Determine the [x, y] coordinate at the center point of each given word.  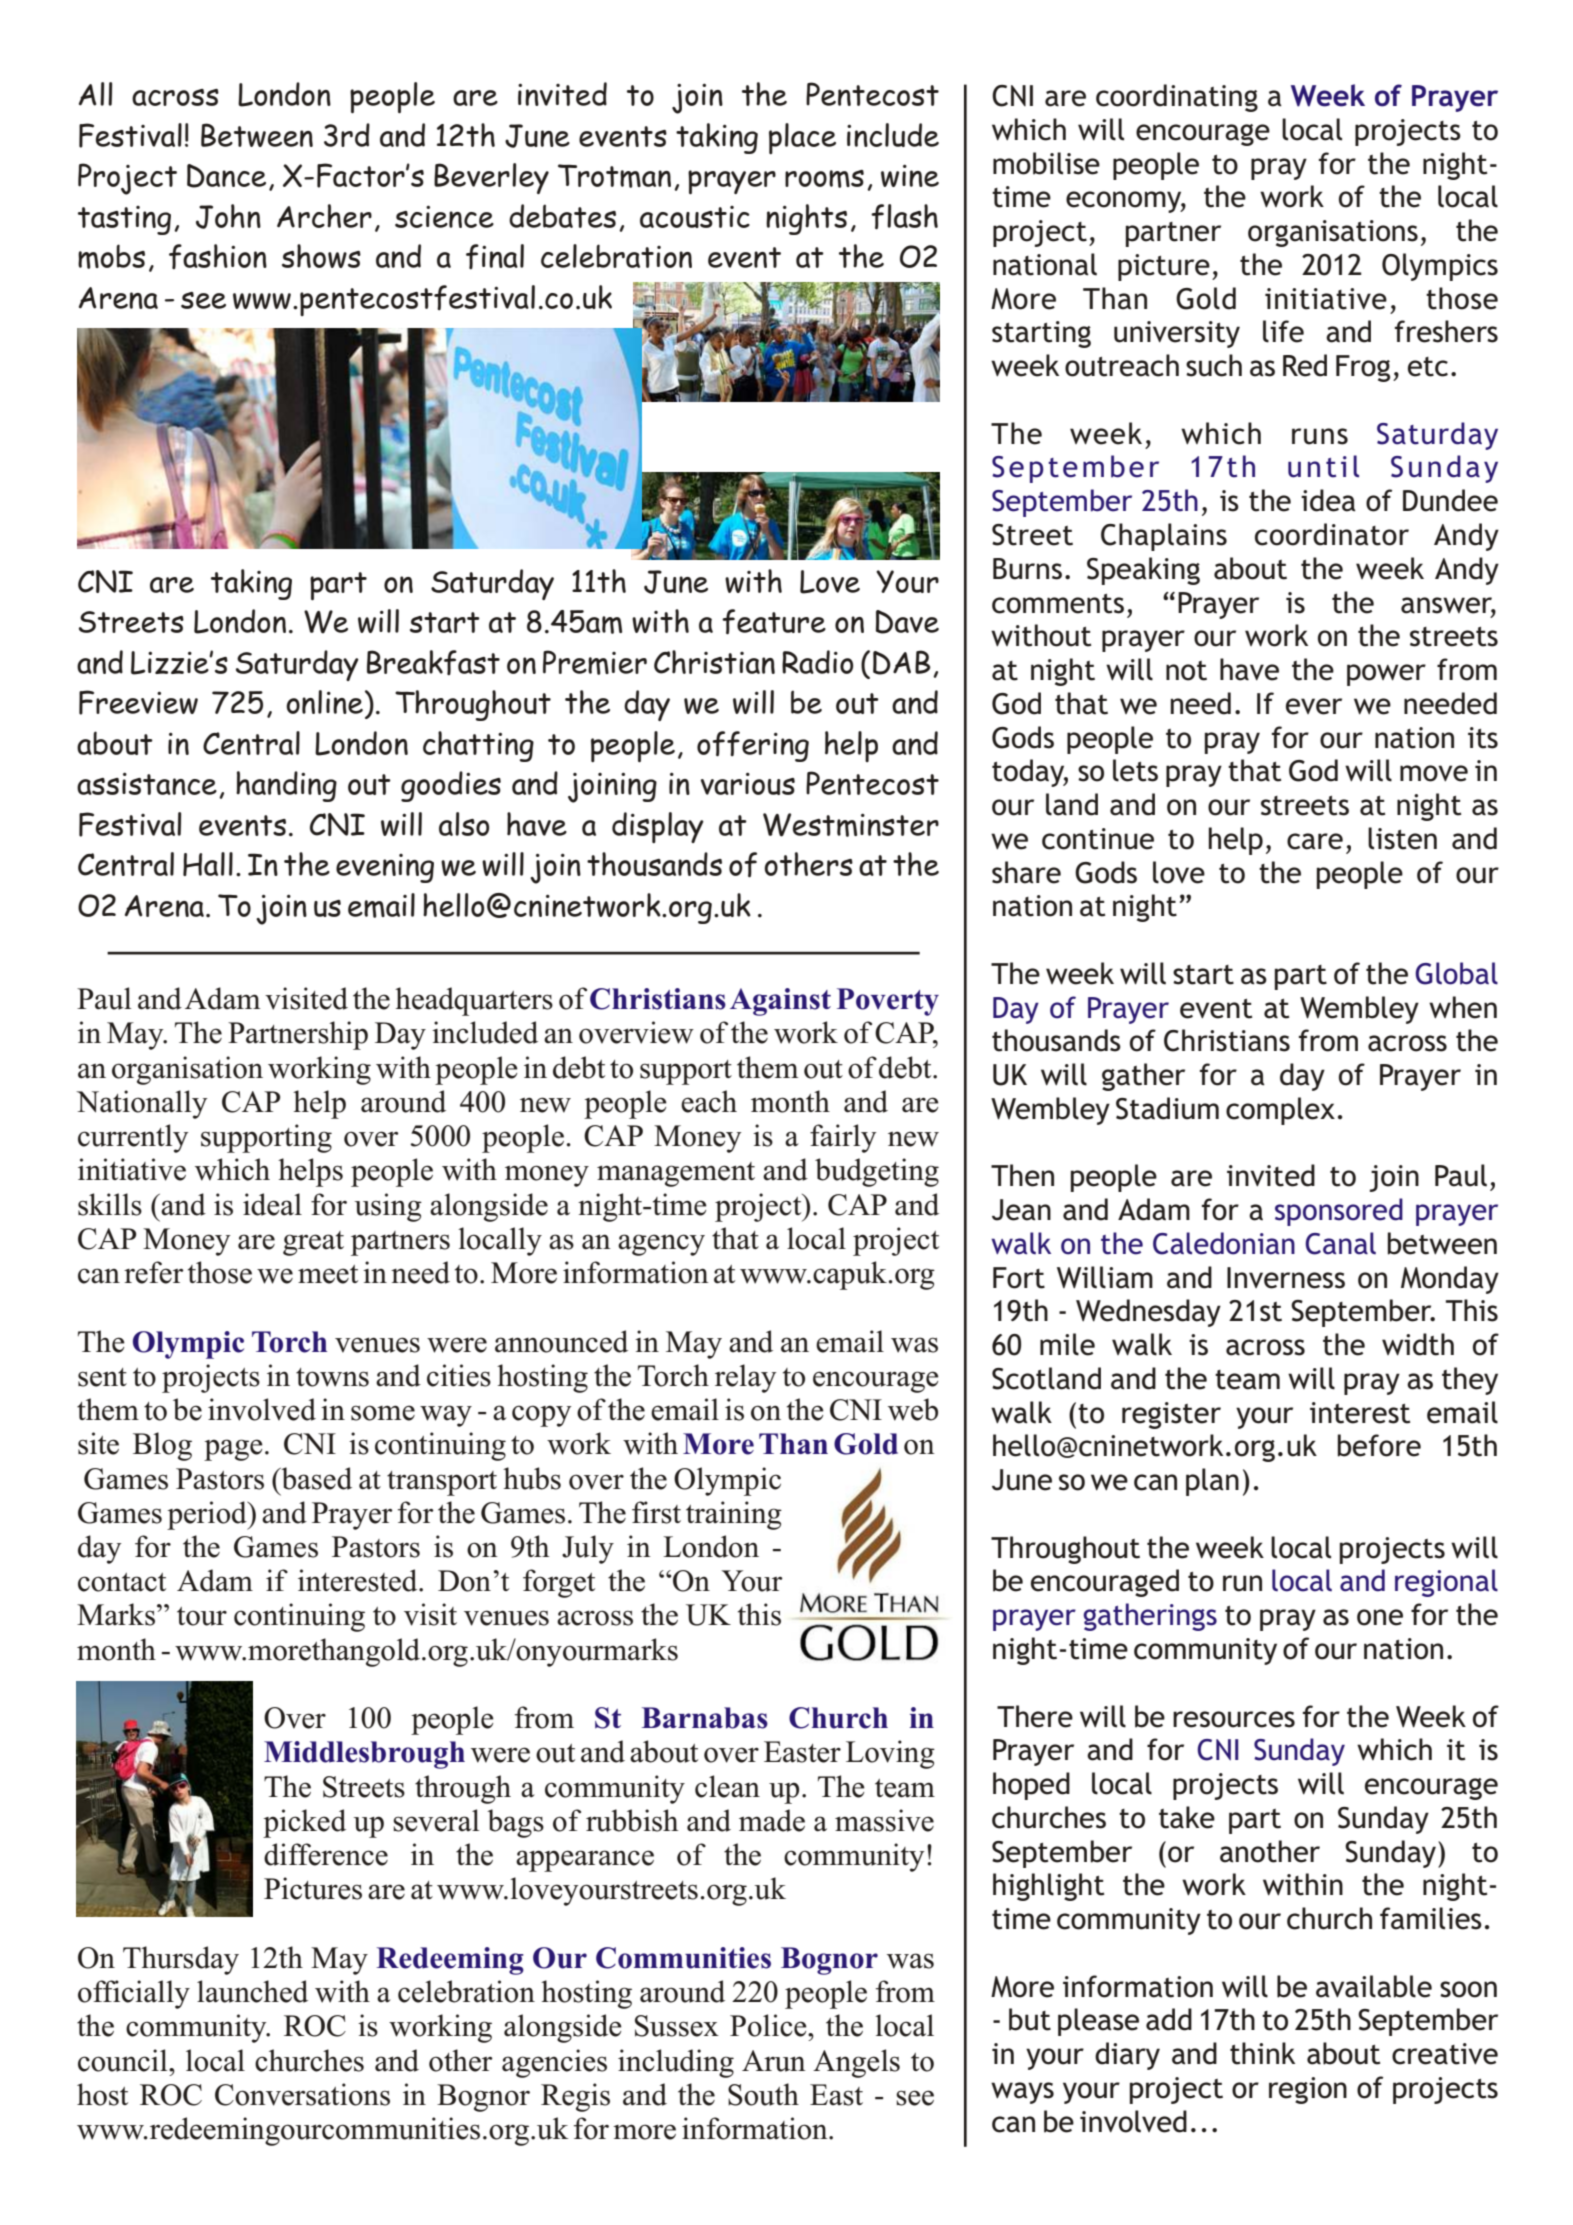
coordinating [1177, 98]
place [802, 138]
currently [133, 1138]
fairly [843, 1138]
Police [769, 2025]
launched [252, 1991]
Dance [226, 176]
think [1262, 2053]
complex [1280, 1111]
